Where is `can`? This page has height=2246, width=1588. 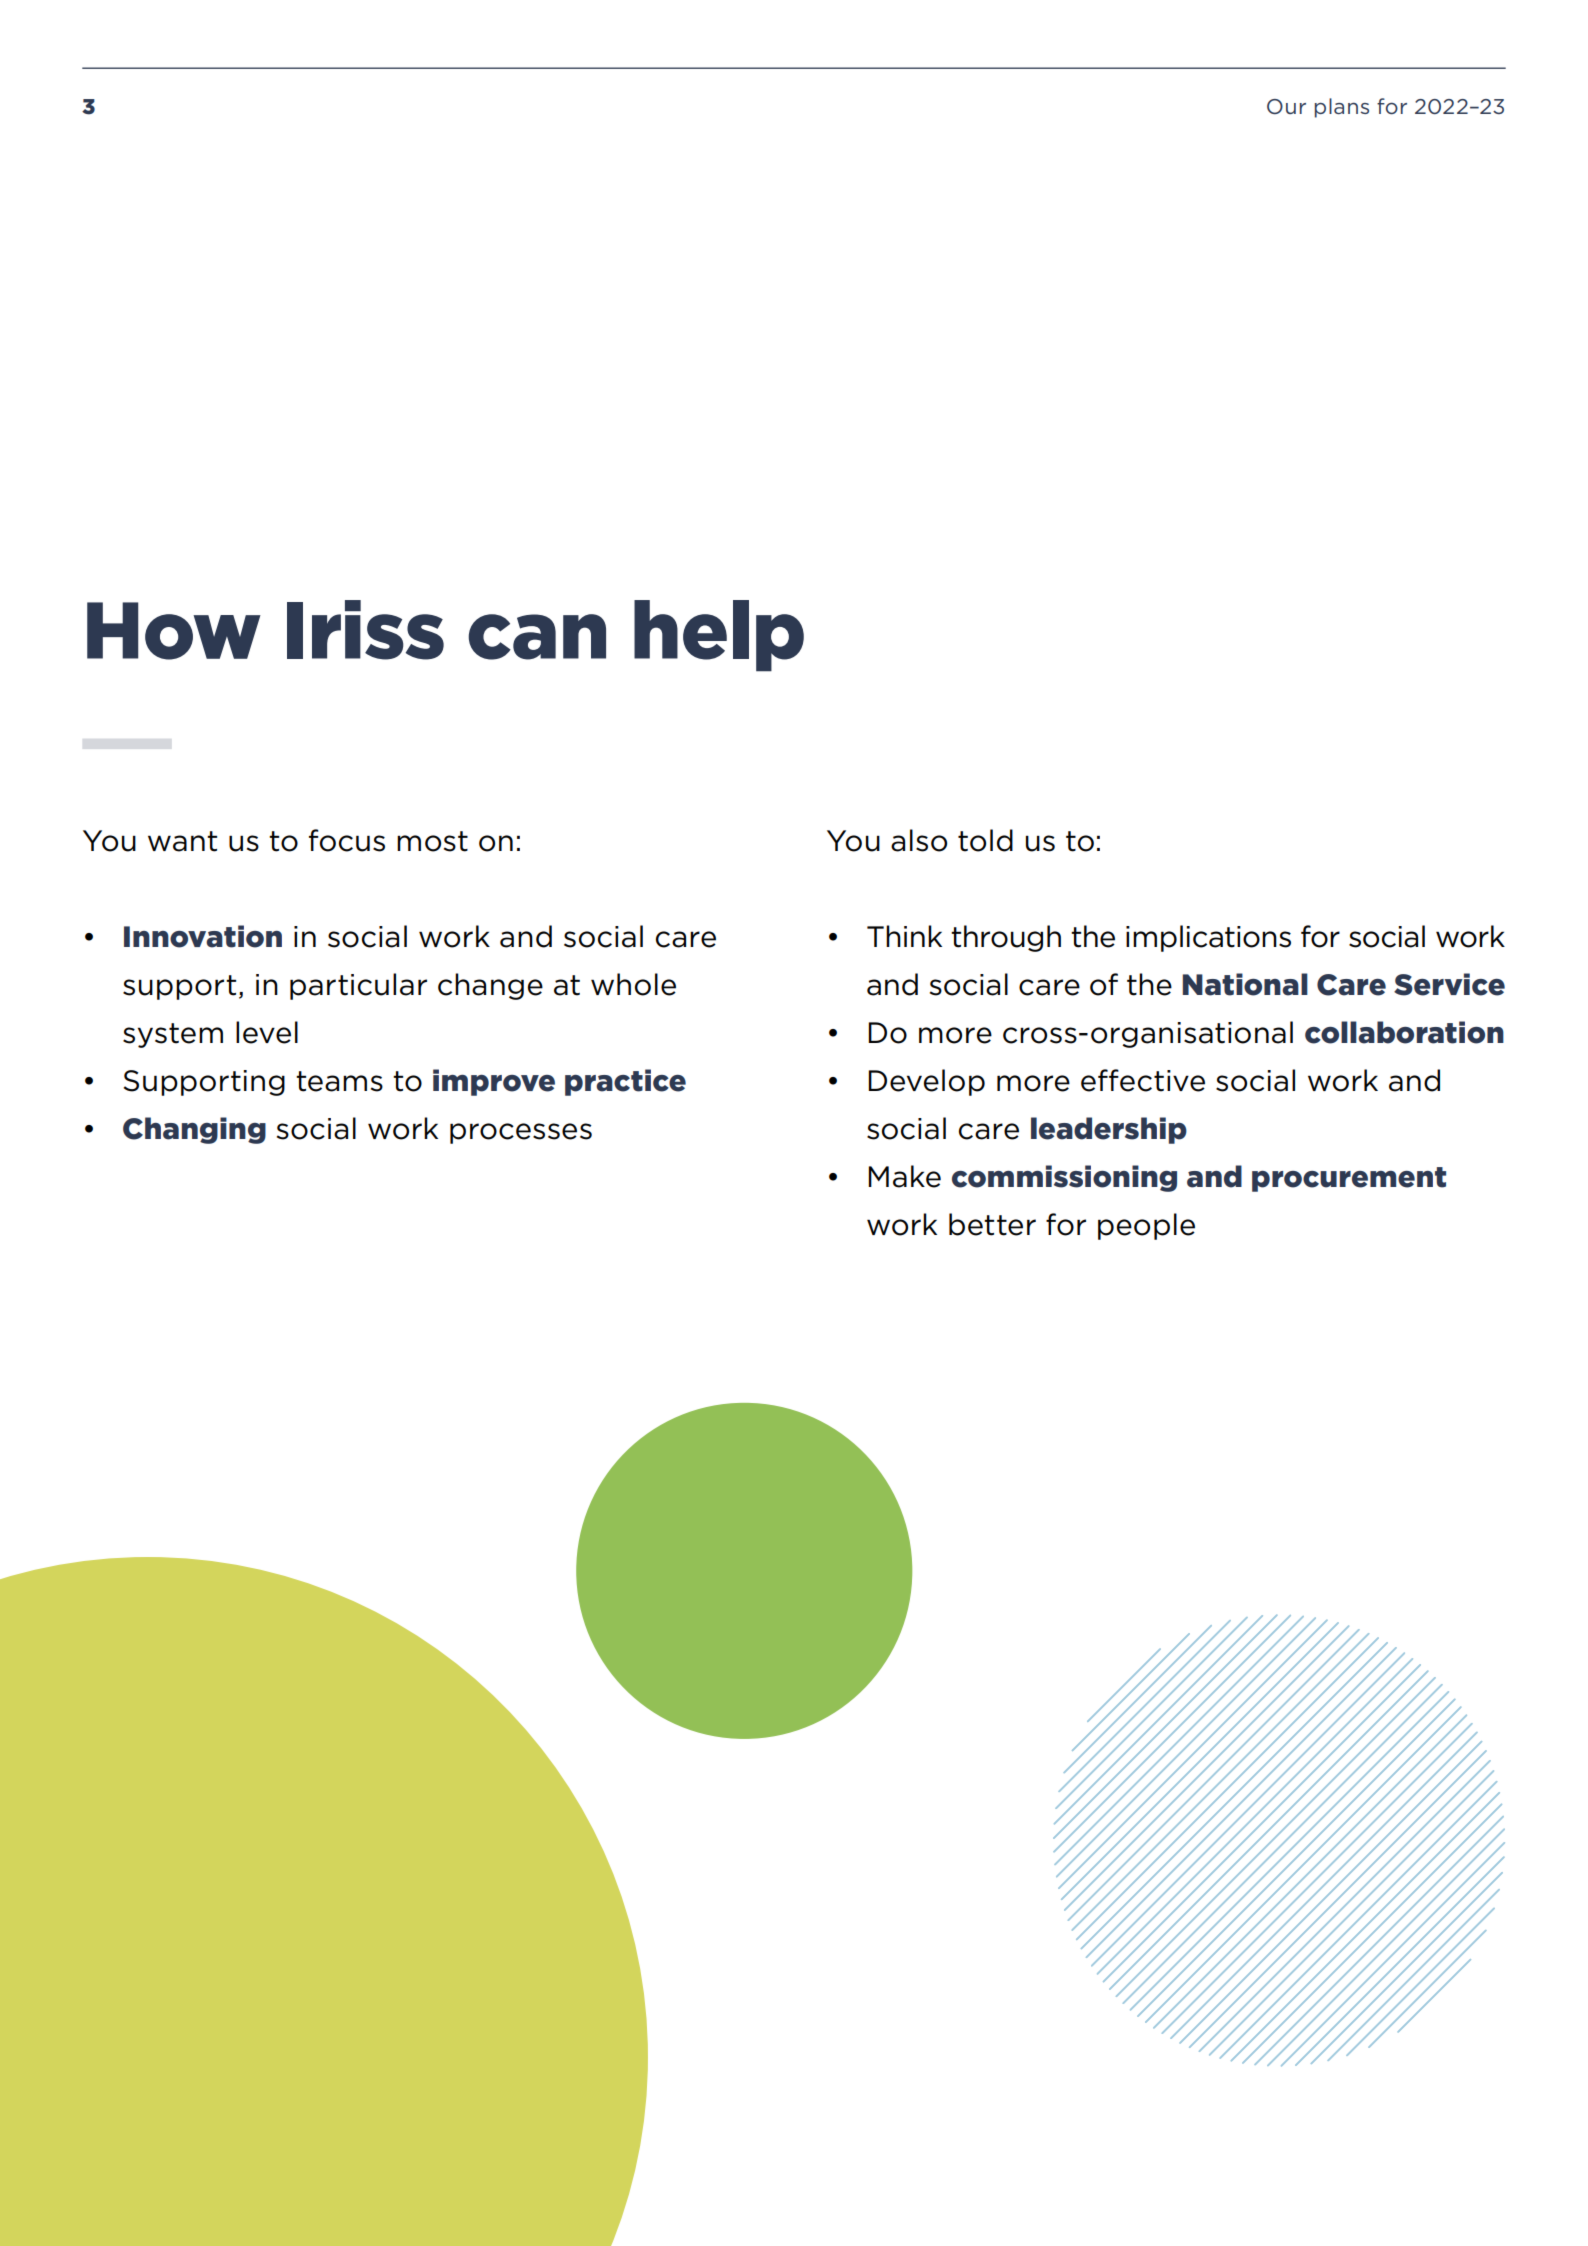
can is located at coordinates (537, 637).
